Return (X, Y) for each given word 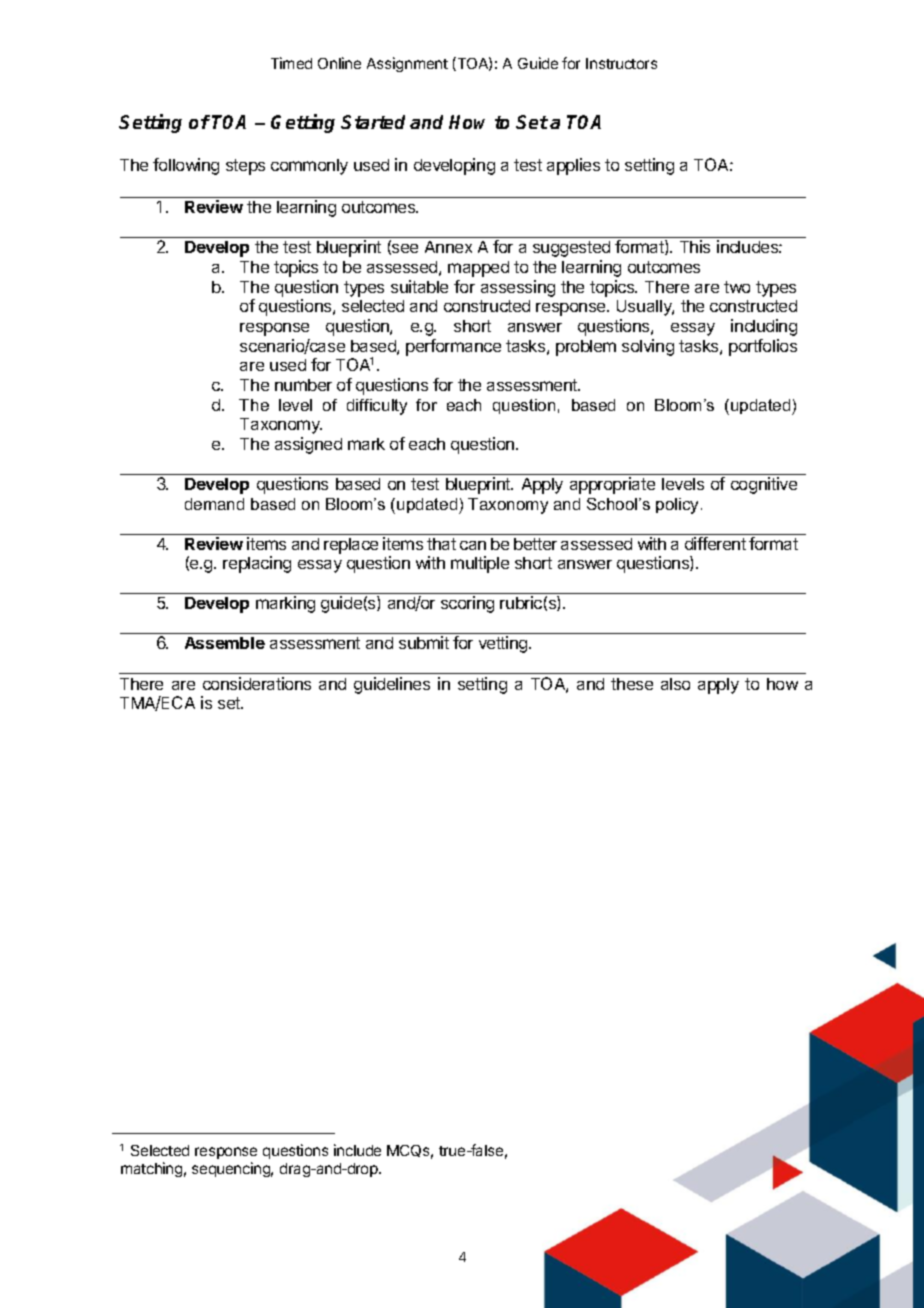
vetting (504, 644)
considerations (257, 683)
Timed (291, 63)
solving (648, 347)
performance (453, 347)
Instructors (621, 63)
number (303, 385)
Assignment (407, 64)
